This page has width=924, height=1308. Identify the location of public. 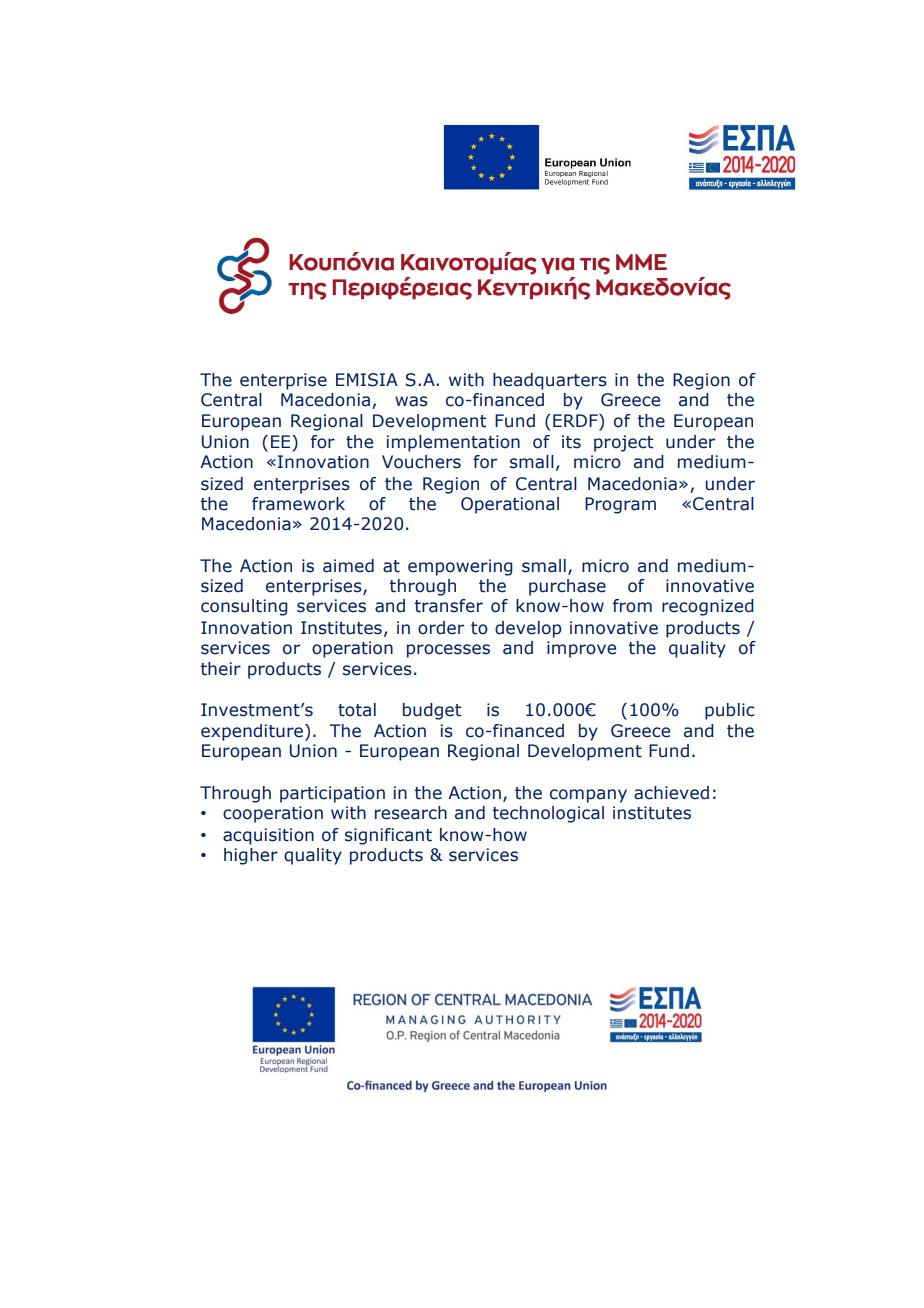
(730, 711).
